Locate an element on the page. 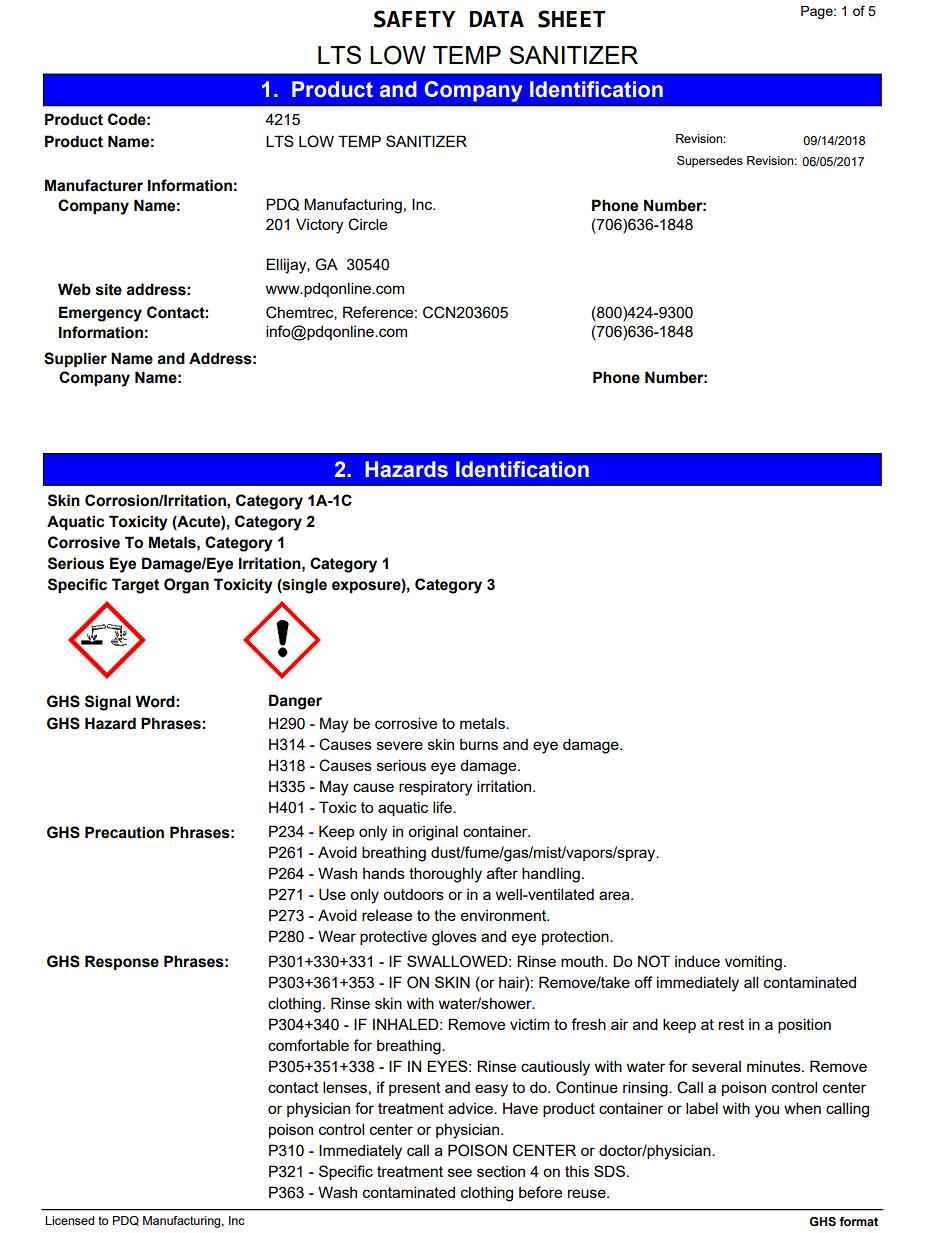  Target is located at coordinates (135, 586).
